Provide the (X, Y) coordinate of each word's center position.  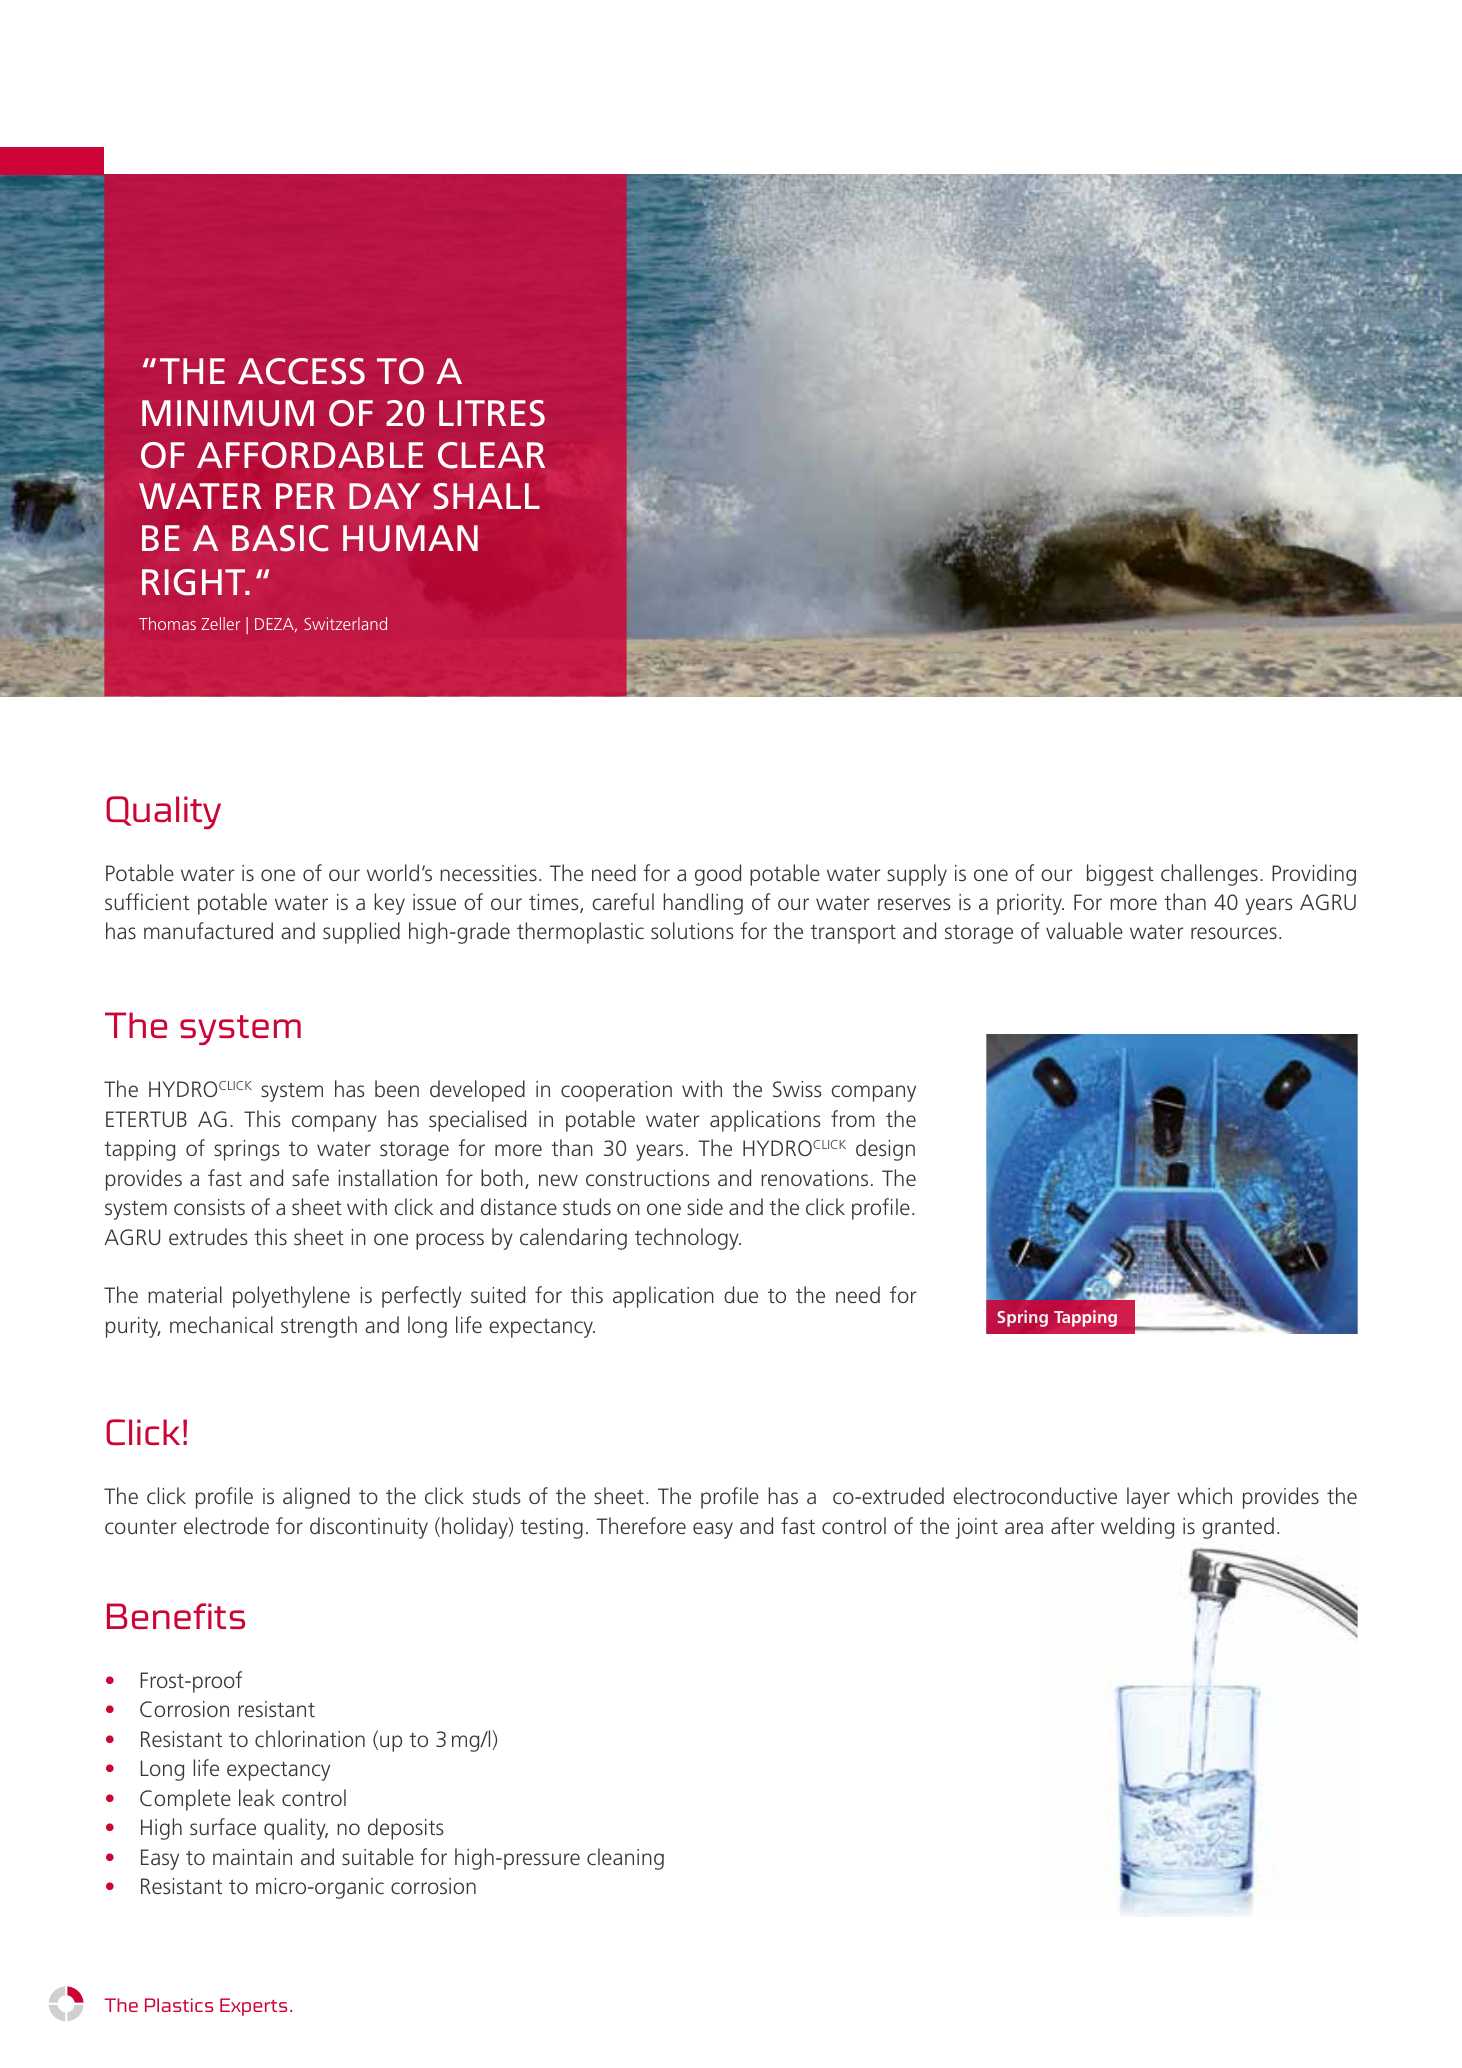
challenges (1209, 875)
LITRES (492, 413)
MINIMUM (228, 413)
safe (310, 1178)
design (885, 1150)
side (705, 1207)
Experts (253, 2007)
